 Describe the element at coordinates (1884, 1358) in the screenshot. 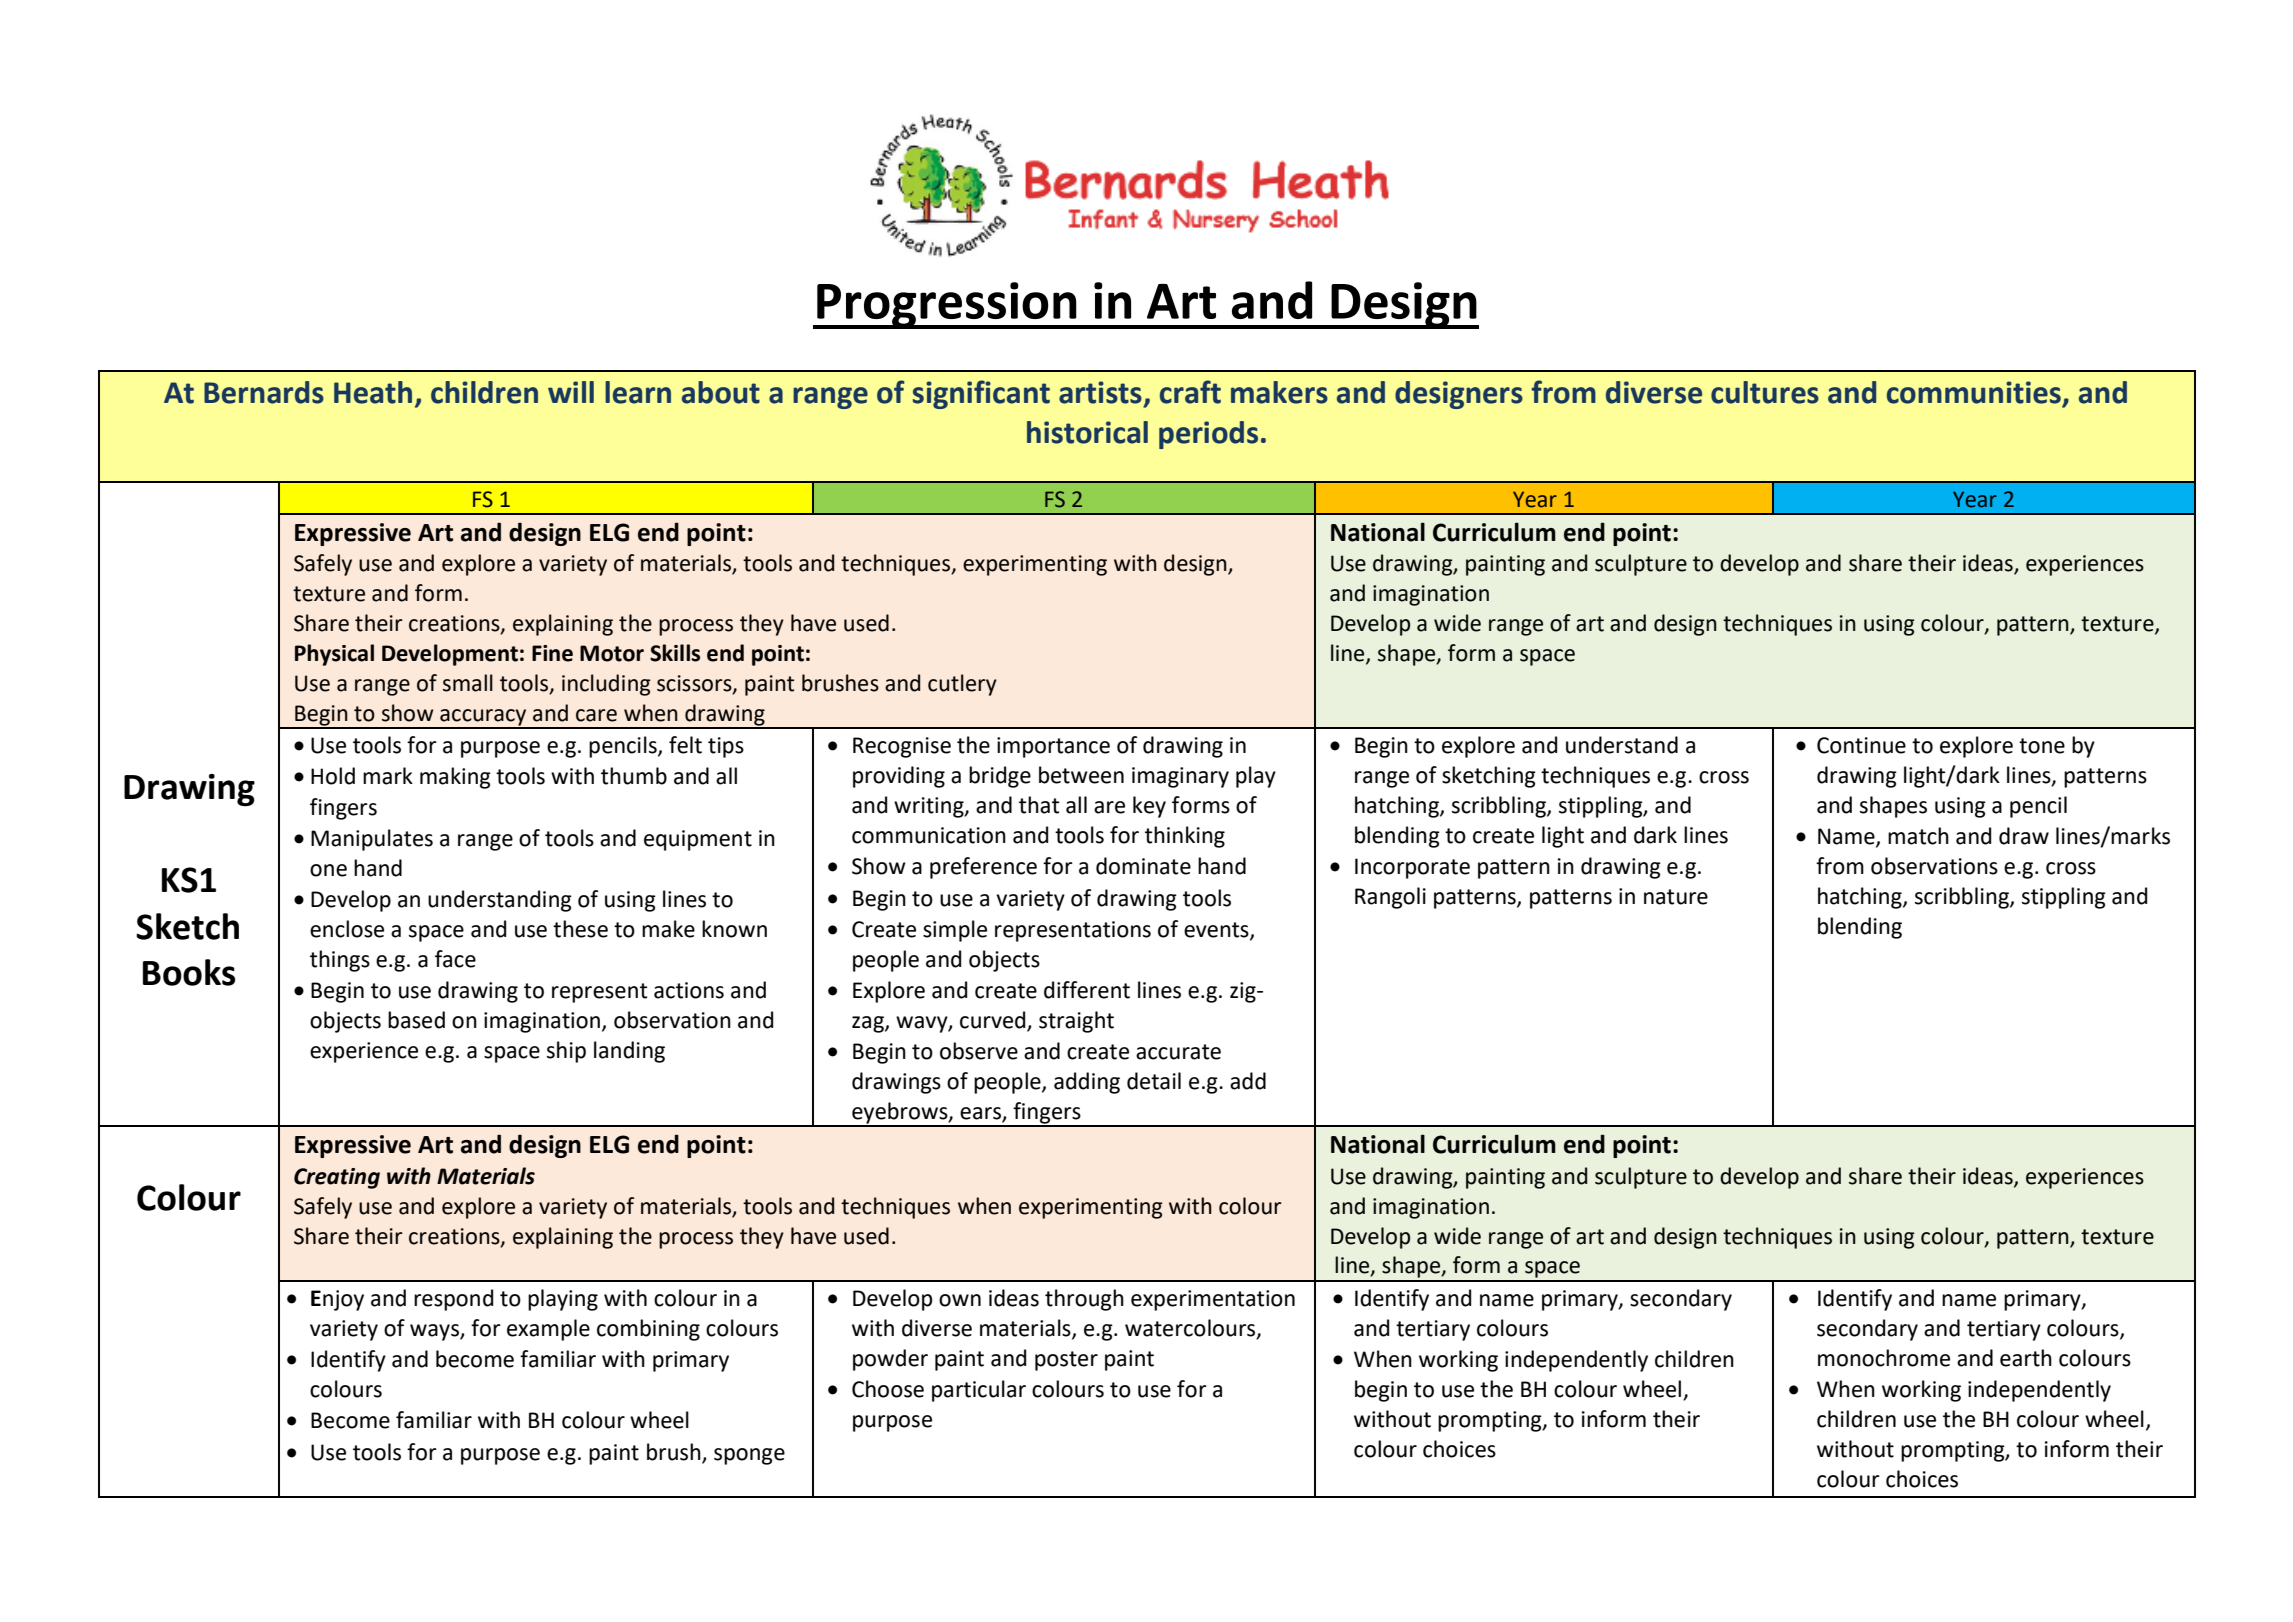

I see `monochrome` at that location.
